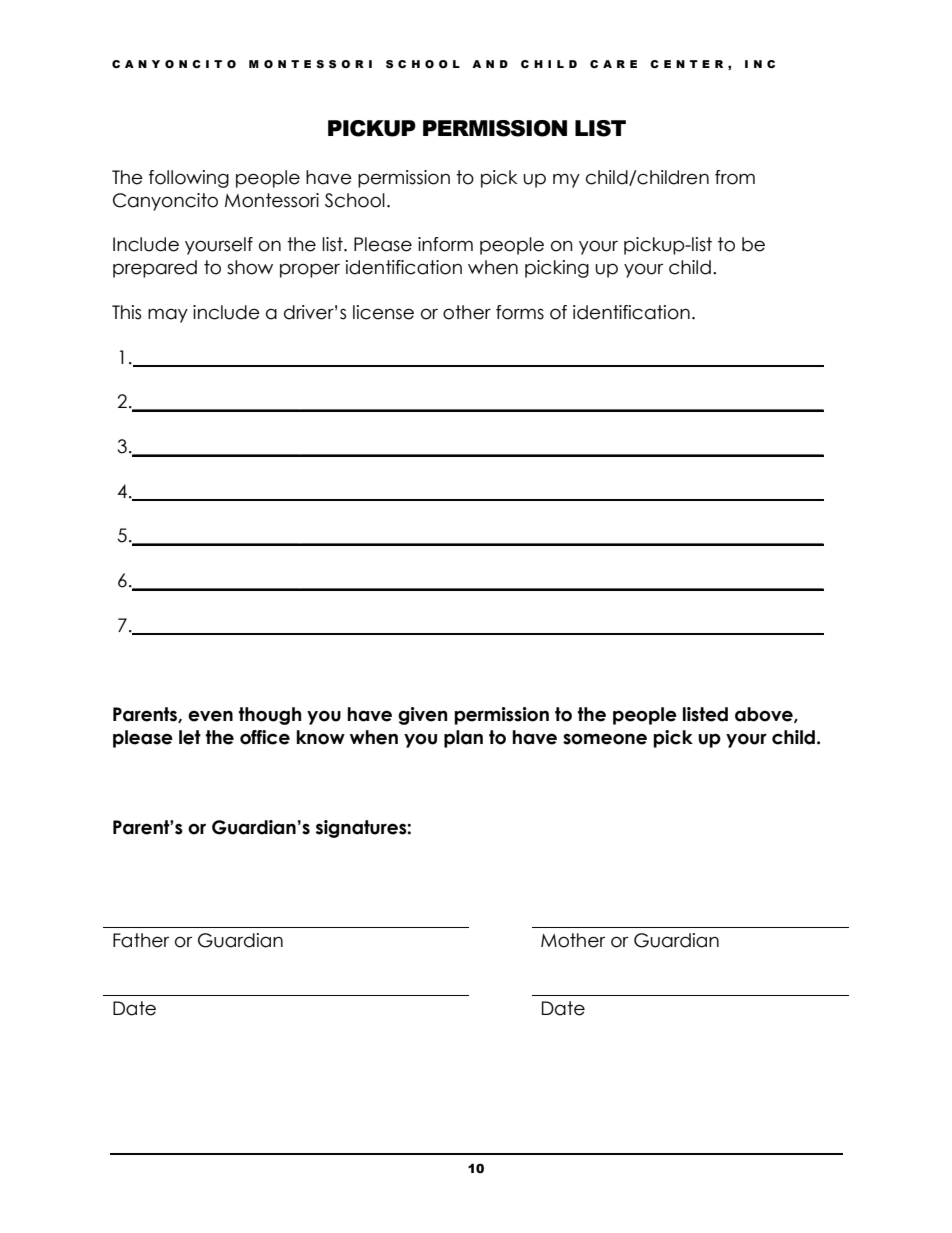 The width and height of the screenshot is (952, 1233). I want to click on may, so click(168, 315).
